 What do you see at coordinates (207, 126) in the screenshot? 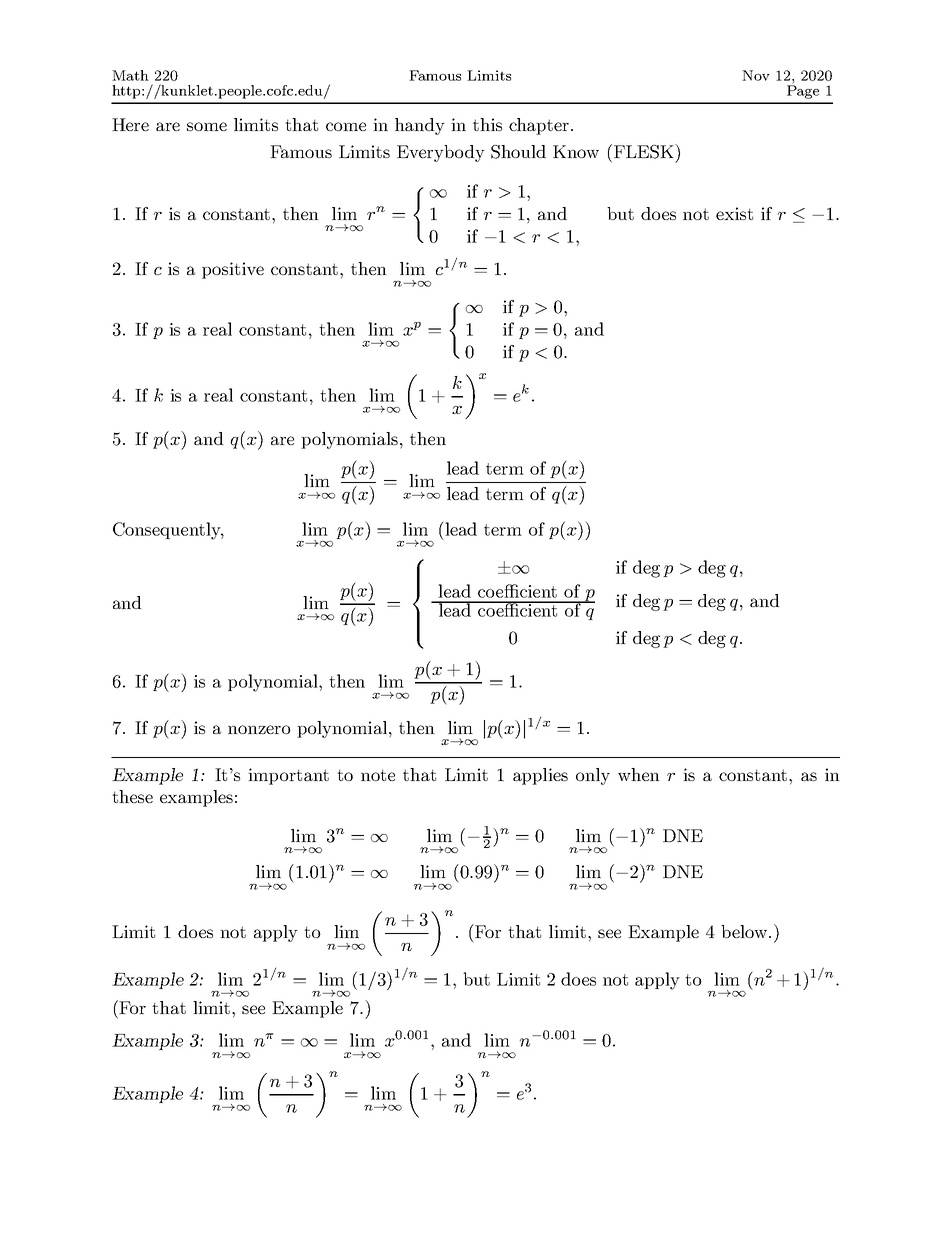
I see `some` at bounding box center [207, 126].
